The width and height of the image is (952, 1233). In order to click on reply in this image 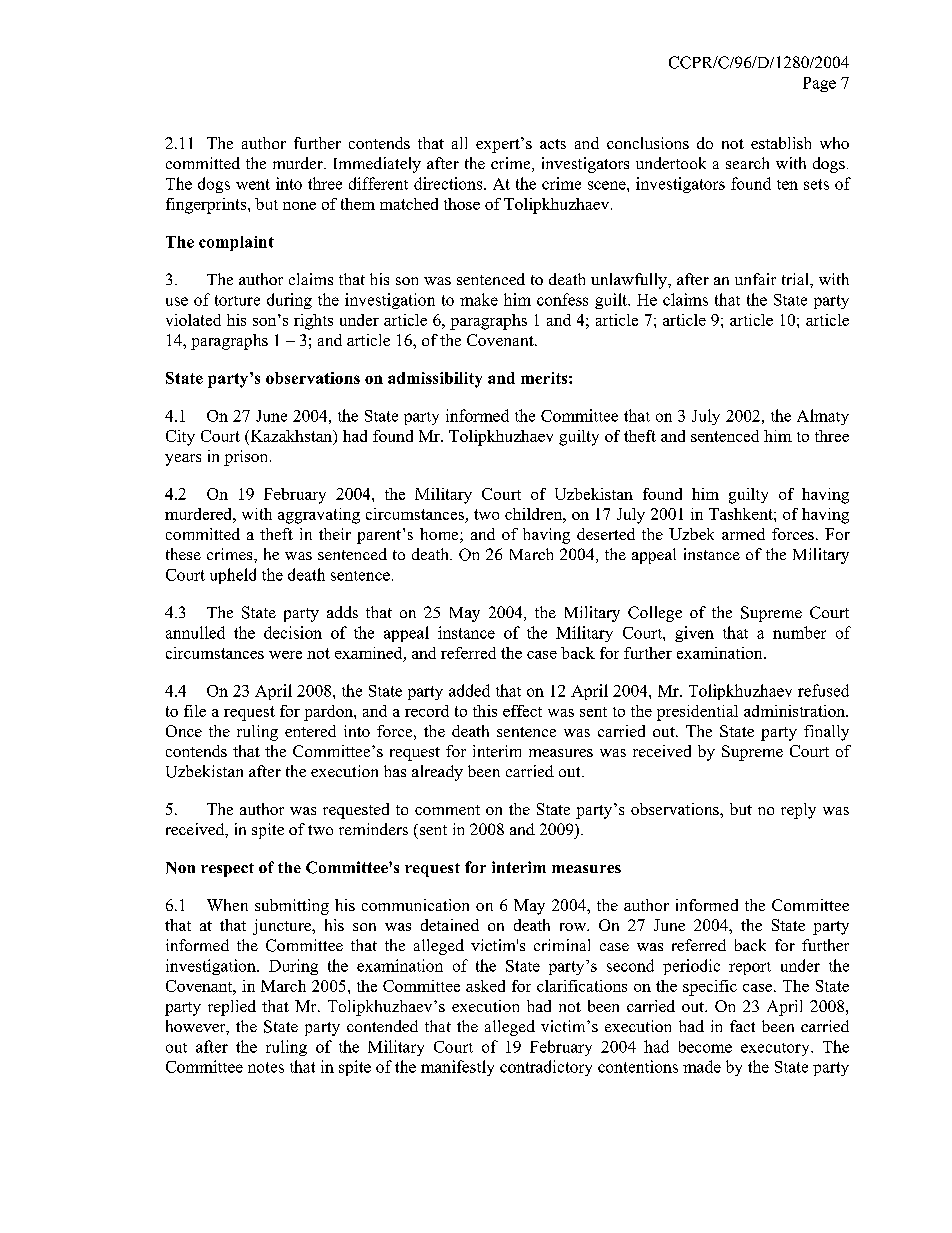, I will do `click(798, 811)`.
